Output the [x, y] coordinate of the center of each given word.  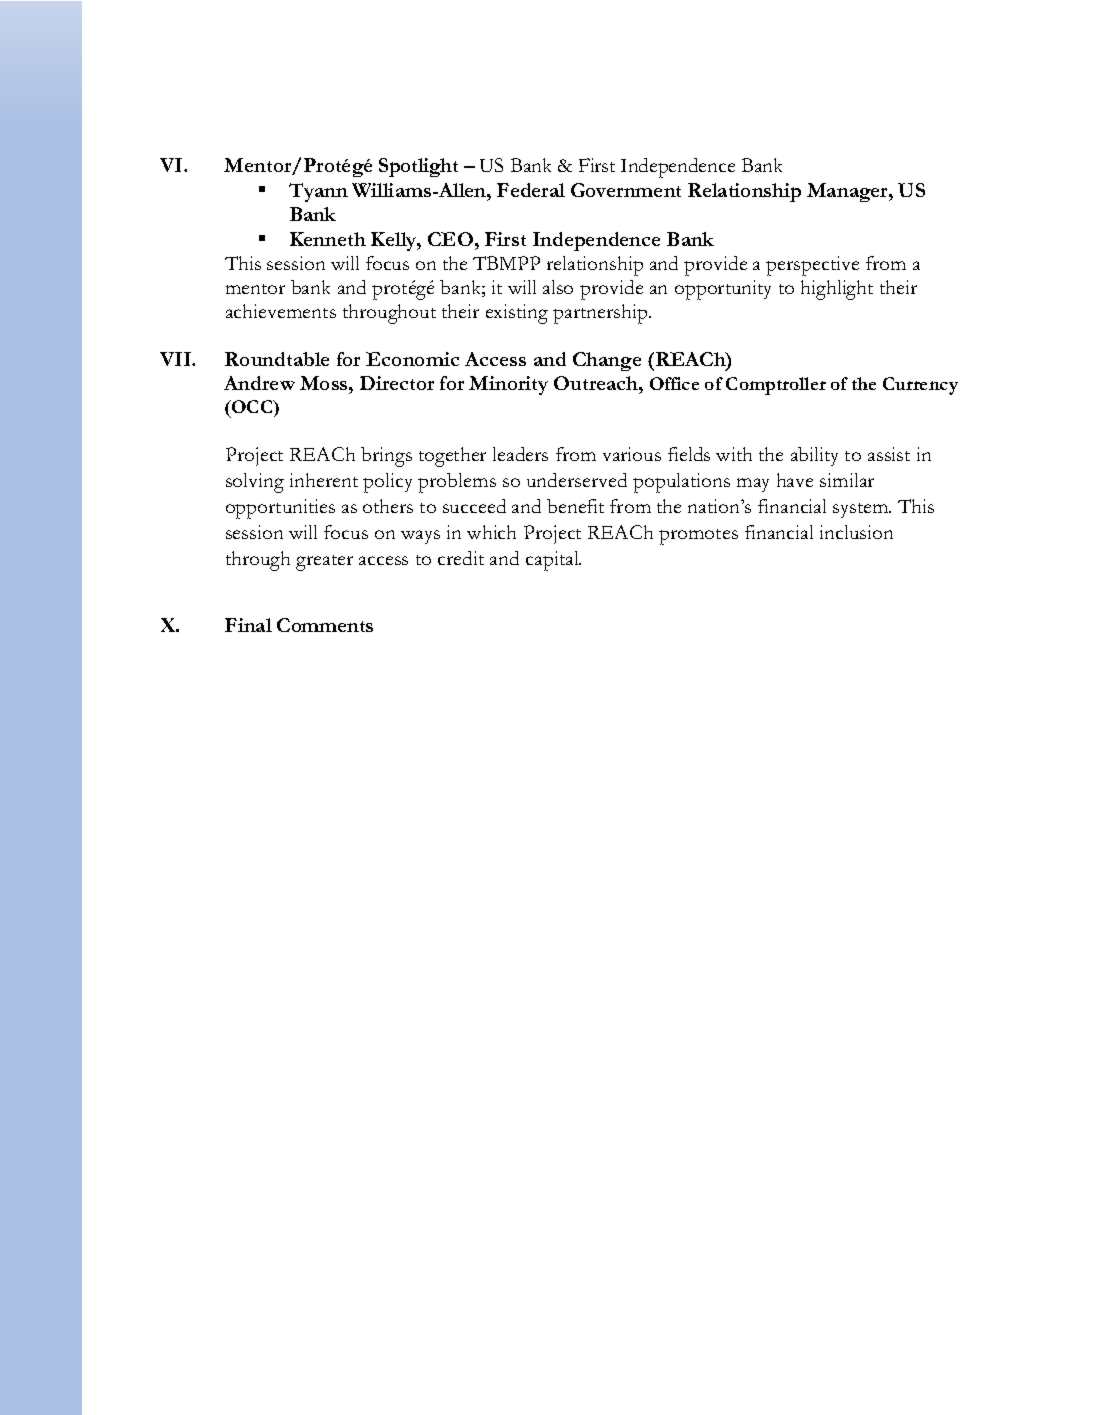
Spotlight [418, 167]
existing [517, 314]
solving [255, 483]
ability [814, 456]
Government [626, 190]
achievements [281, 311]
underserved [577, 480]
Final [248, 625]
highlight [837, 290]
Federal [531, 190]
